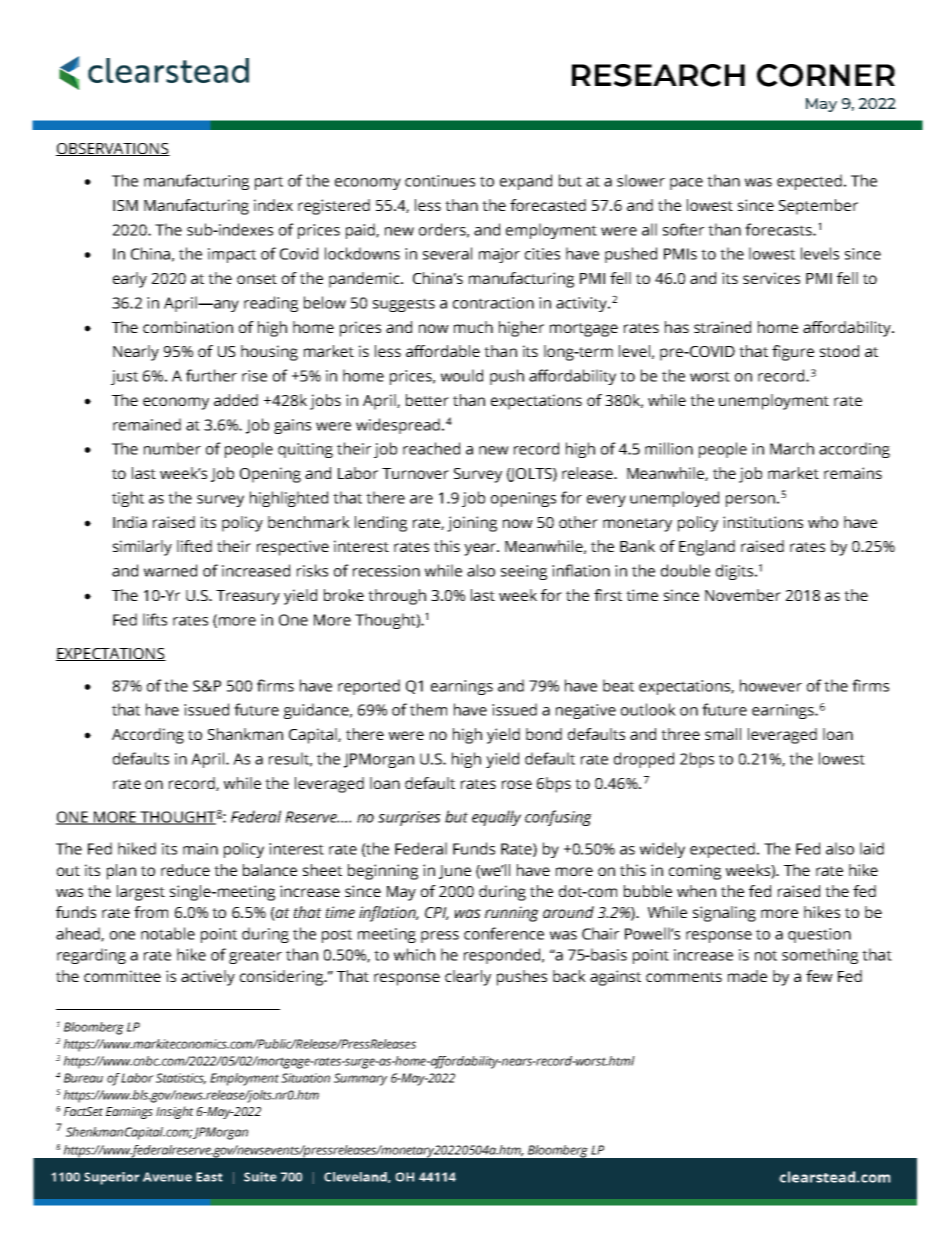 The height and width of the page is (1233, 952). What do you see at coordinates (826, 75) in the page?
I see `CORNER` at bounding box center [826, 75].
